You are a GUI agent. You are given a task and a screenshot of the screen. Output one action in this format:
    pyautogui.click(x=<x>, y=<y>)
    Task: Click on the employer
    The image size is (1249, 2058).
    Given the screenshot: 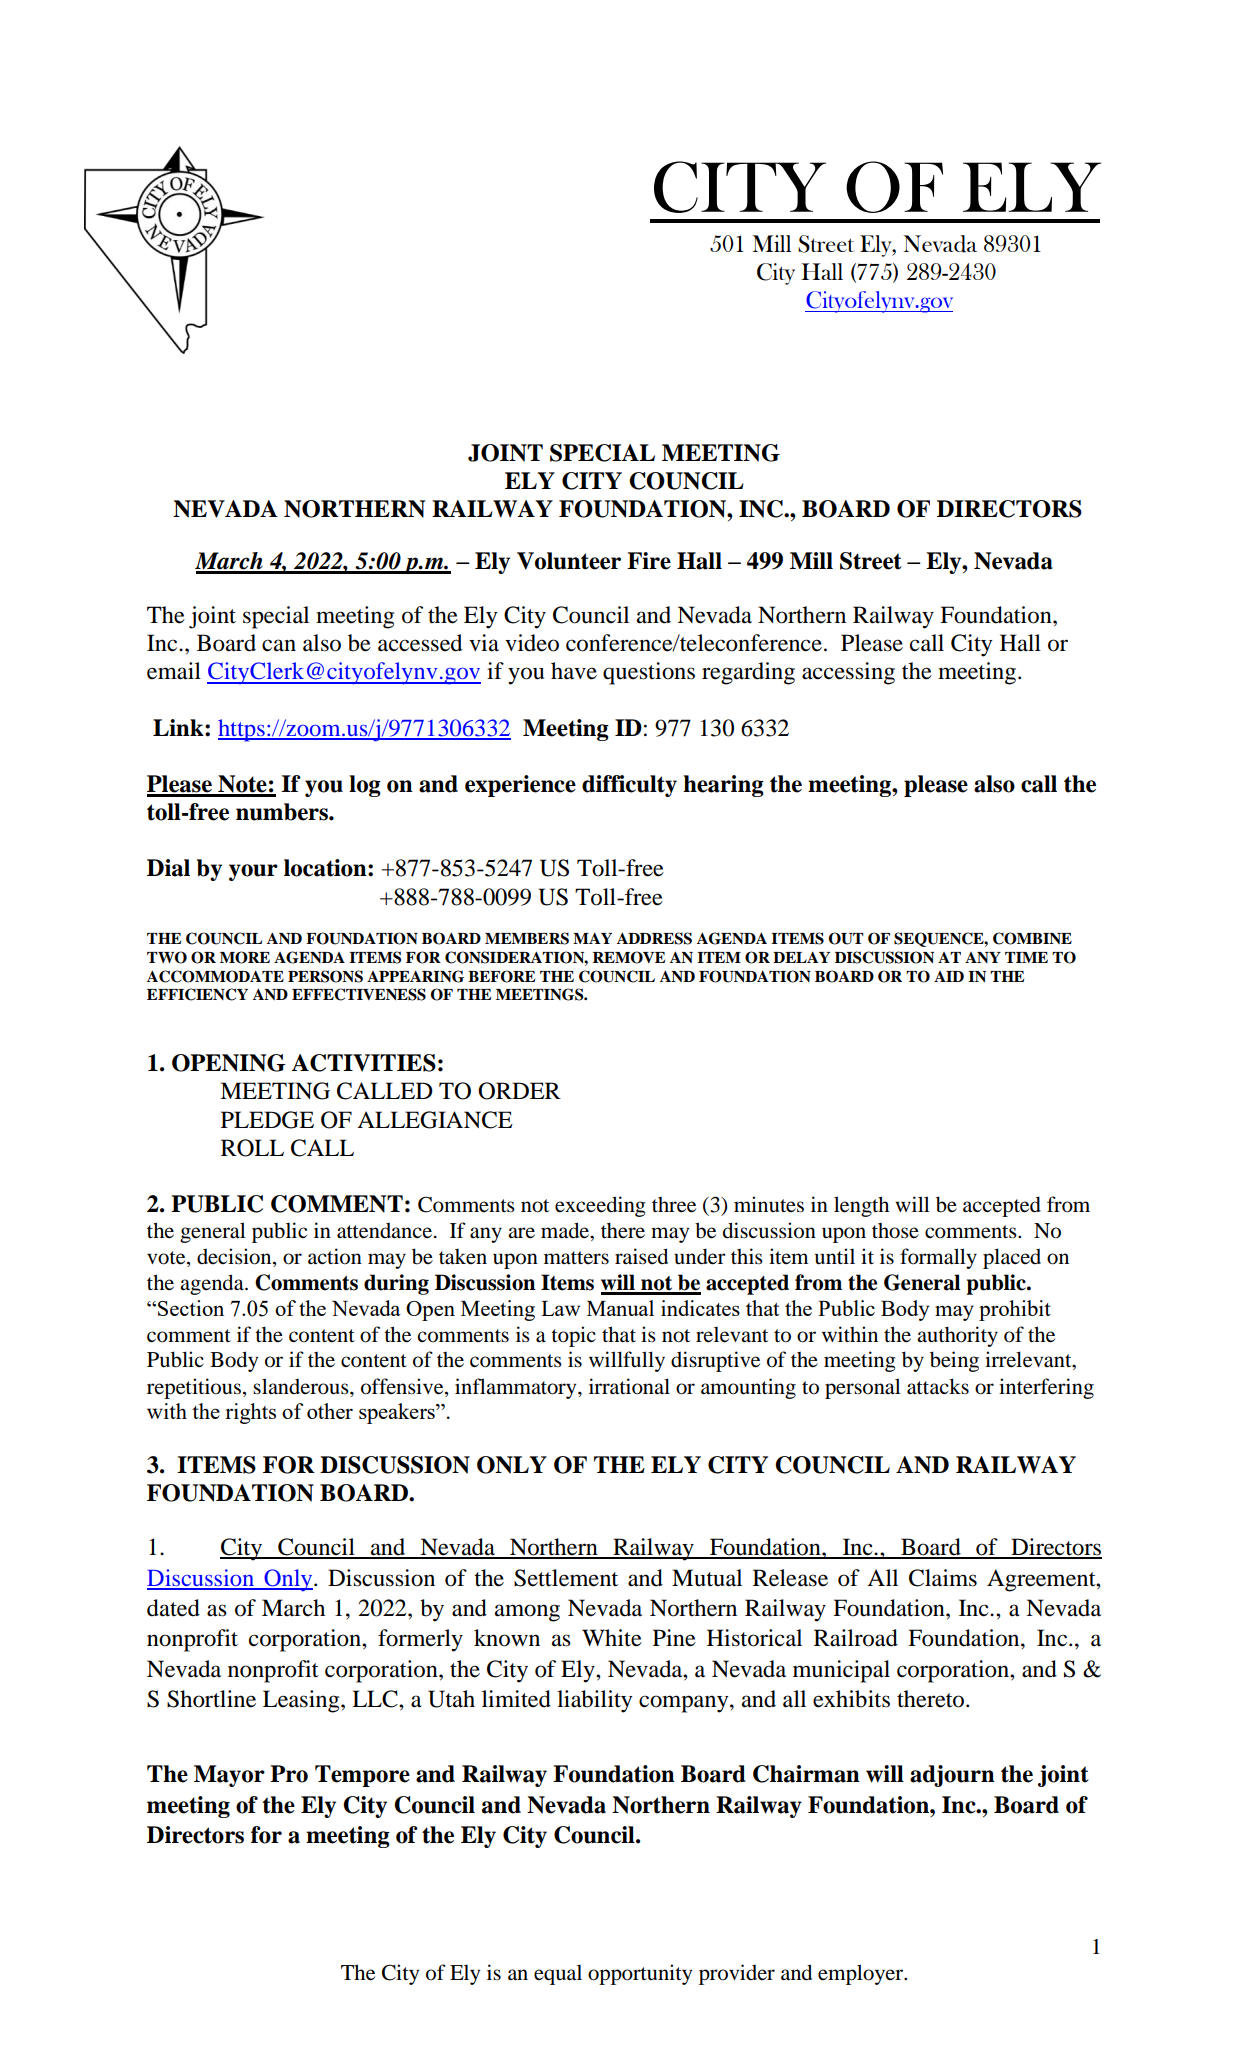 What is the action you would take?
    pyautogui.click(x=862, y=1974)
